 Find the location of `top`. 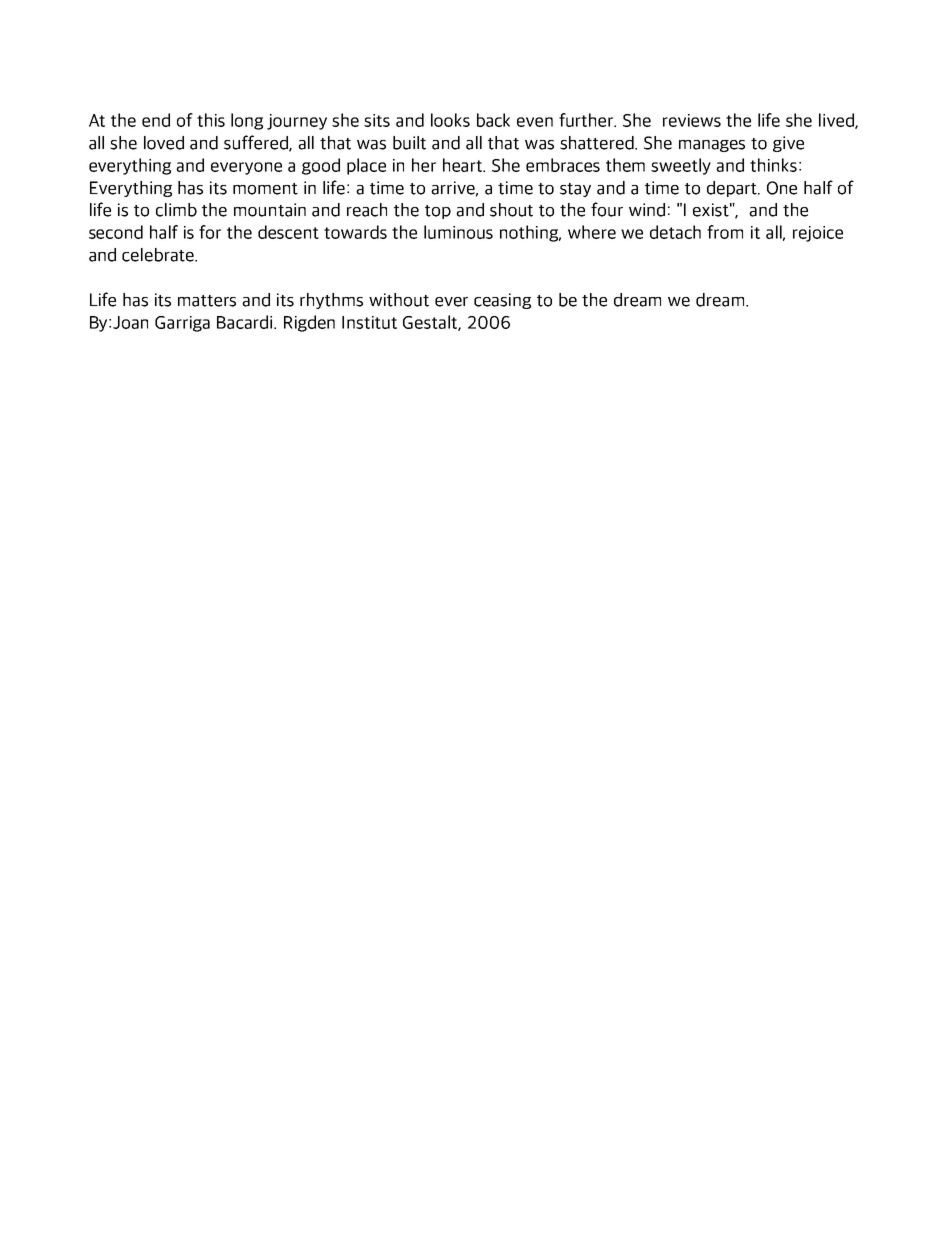

top is located at coordinates (438, 212).
